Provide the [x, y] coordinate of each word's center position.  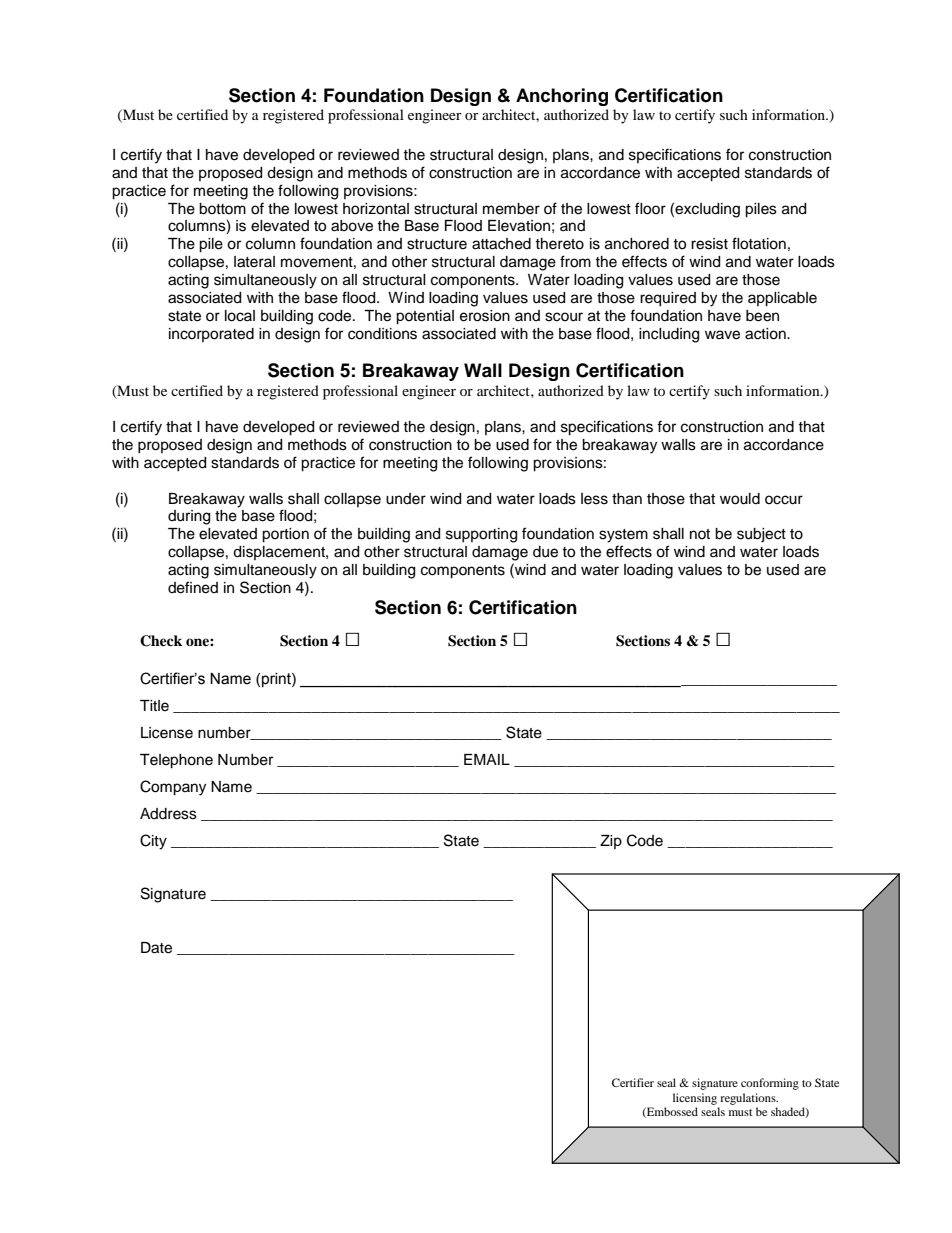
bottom [222, 209]
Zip [611, 842]
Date [156, 948]
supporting [481, 535]
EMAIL [487, 759]
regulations [749, 1099]
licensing [695, 1099]
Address [168, 814]
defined [193, 587]
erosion [485, 316]
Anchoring [562, 97]
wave [722, 335]
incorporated [211, 335]
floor [650, 208]
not [700, 534]
